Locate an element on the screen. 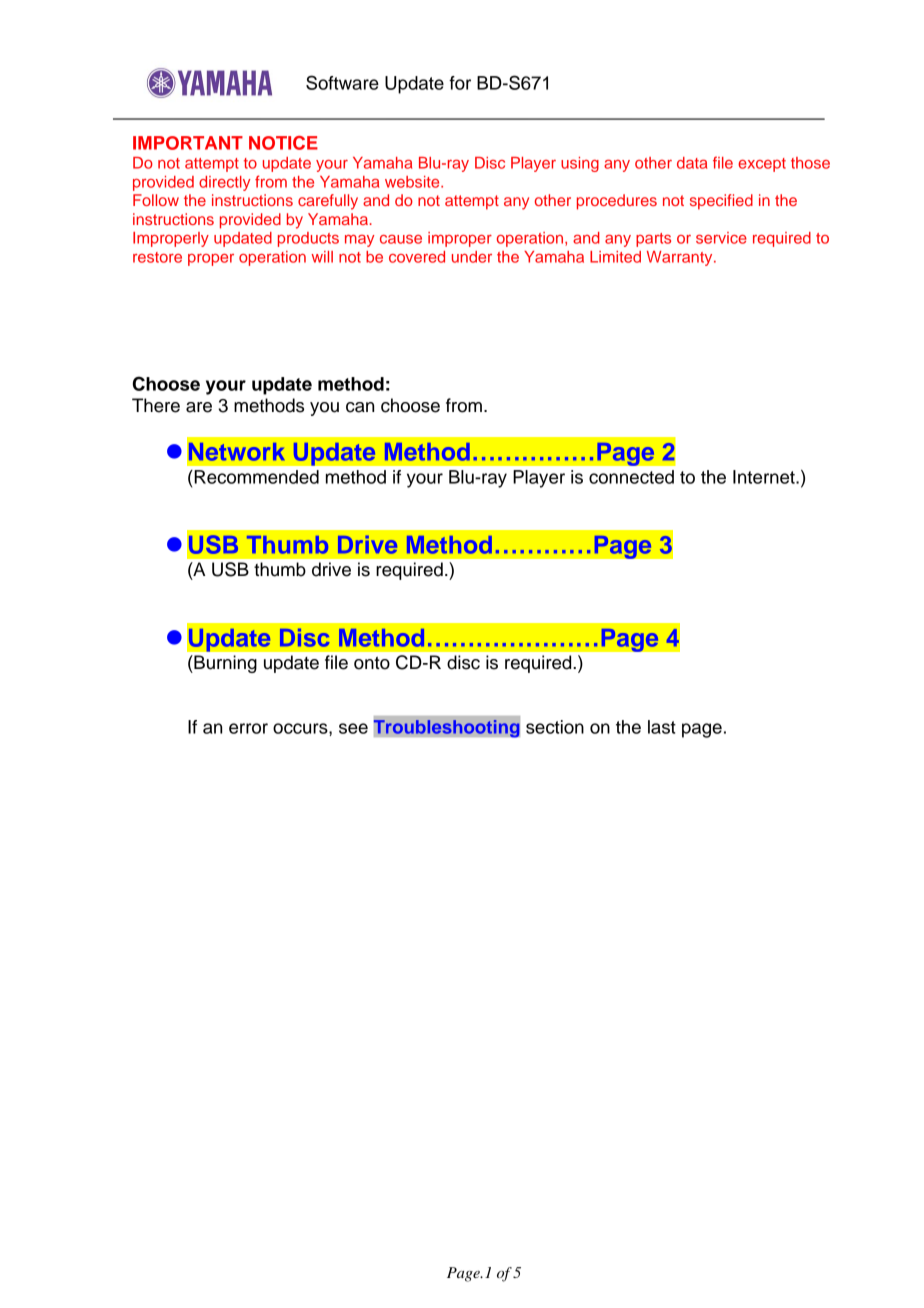 The width and height of the screenshot is (924, 1308). data is located at coordinates (692, 163).
